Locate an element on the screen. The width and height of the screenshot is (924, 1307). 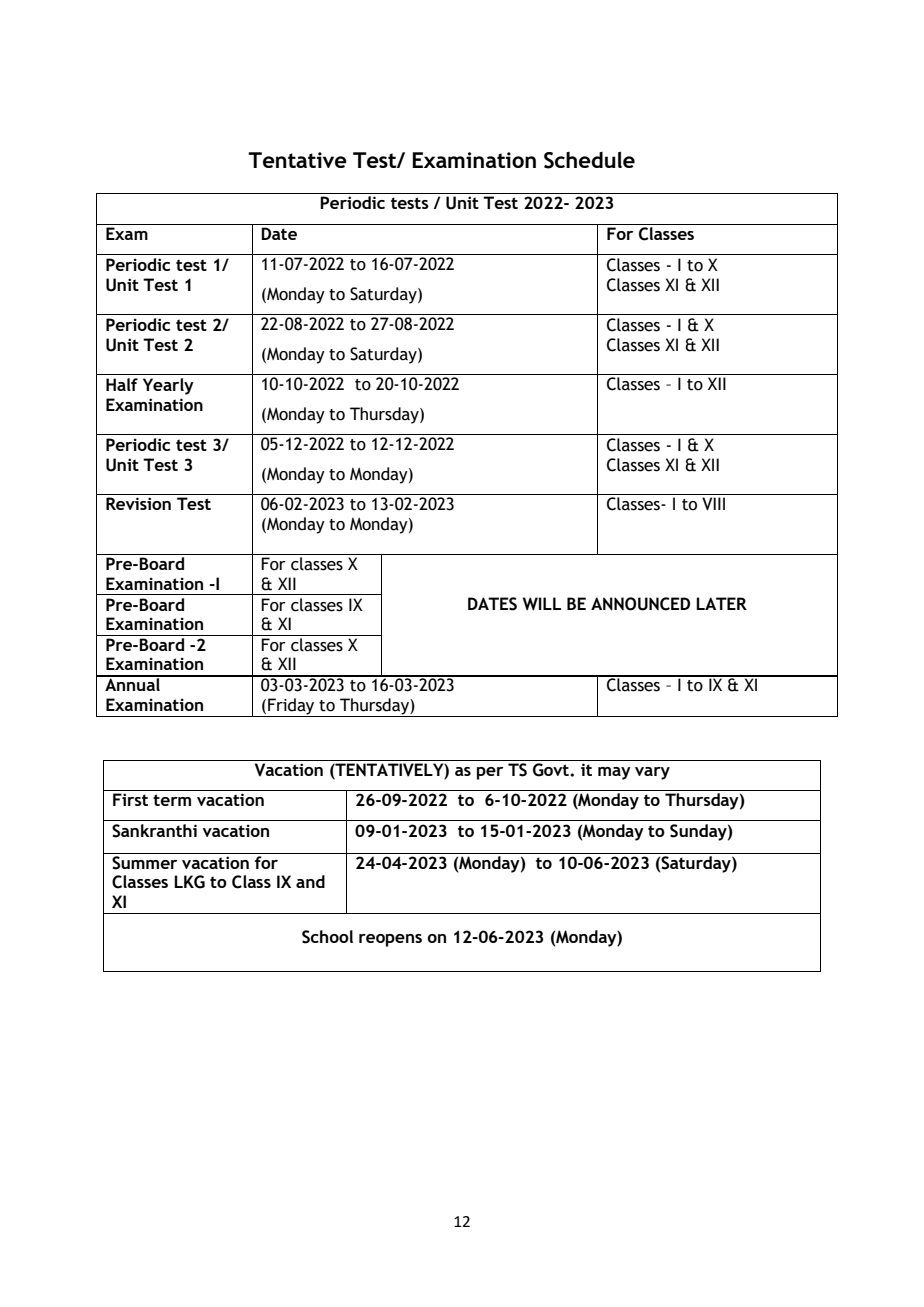
vary is located at coordinates (652, 773).
